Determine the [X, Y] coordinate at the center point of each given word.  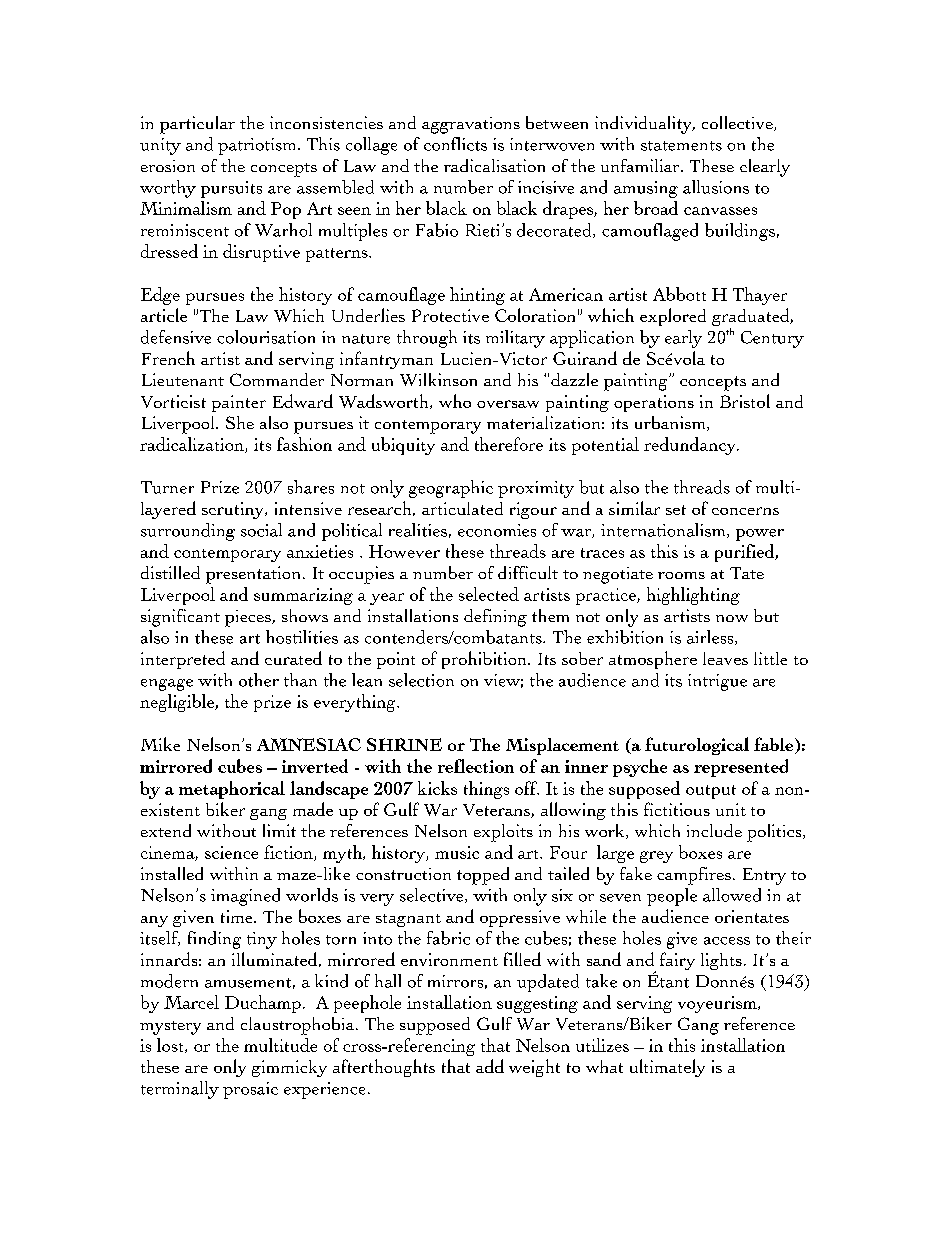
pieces [249, 618]
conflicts [455, 144]
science [231, 852]
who [455, 401]
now [732, 618]
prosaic [250, 1090]
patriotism [258, 146]
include [714, 830]
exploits [503, 833]
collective [738, 123]
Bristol [745, 401]
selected [489, 594]
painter [239, 403]
